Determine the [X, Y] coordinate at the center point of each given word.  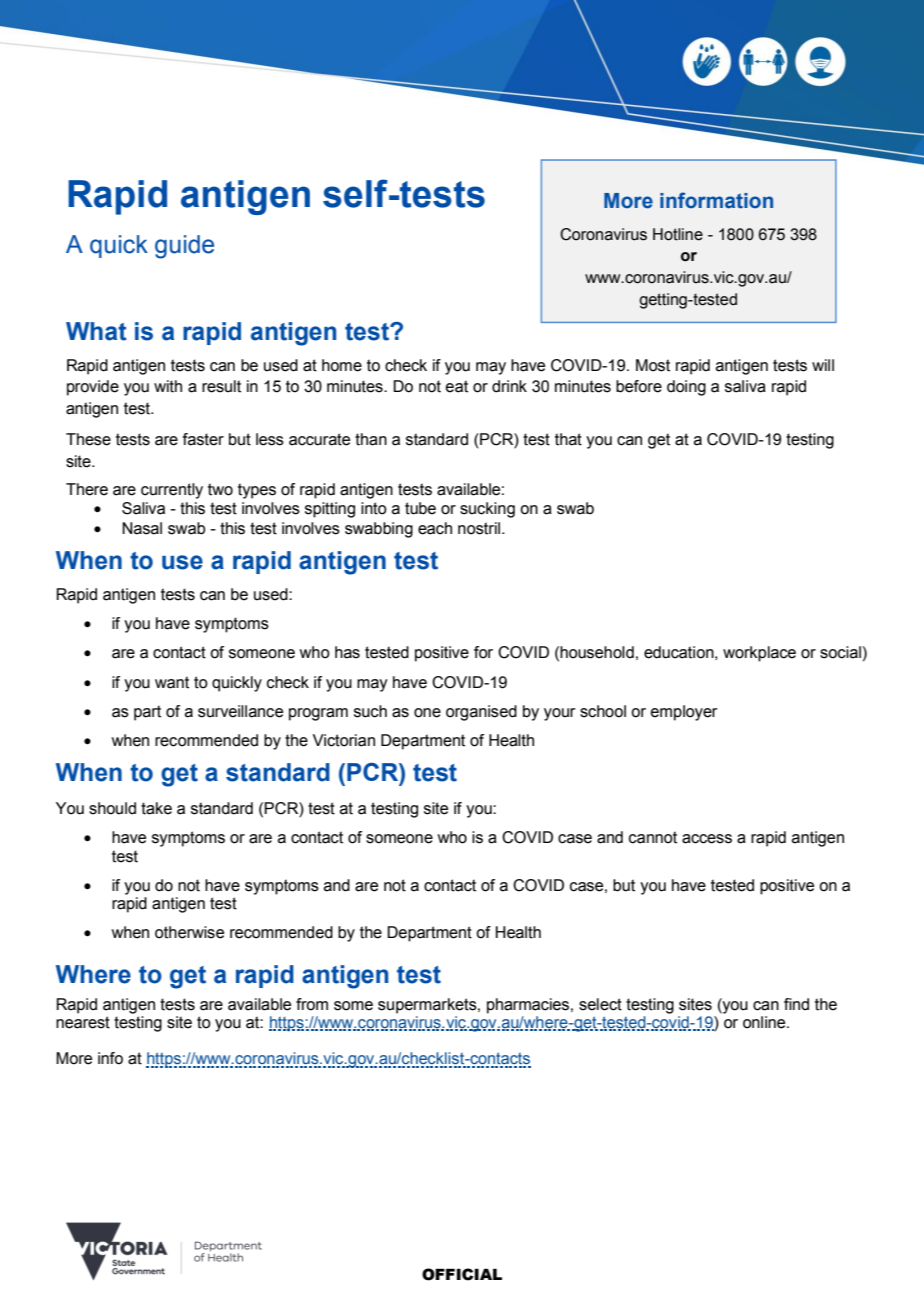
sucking [487, 510]
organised [481, 713]
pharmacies [528, 1006]
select [600, 1004]
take [156, 808]
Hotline [678, 234]
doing [686, 388]
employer [684, 713]
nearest [83, 1022]
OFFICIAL [462, 1274]
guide [184, 247]
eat [457, 386]
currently [172, 491]
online [765, 1022]
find [796, 1004]
